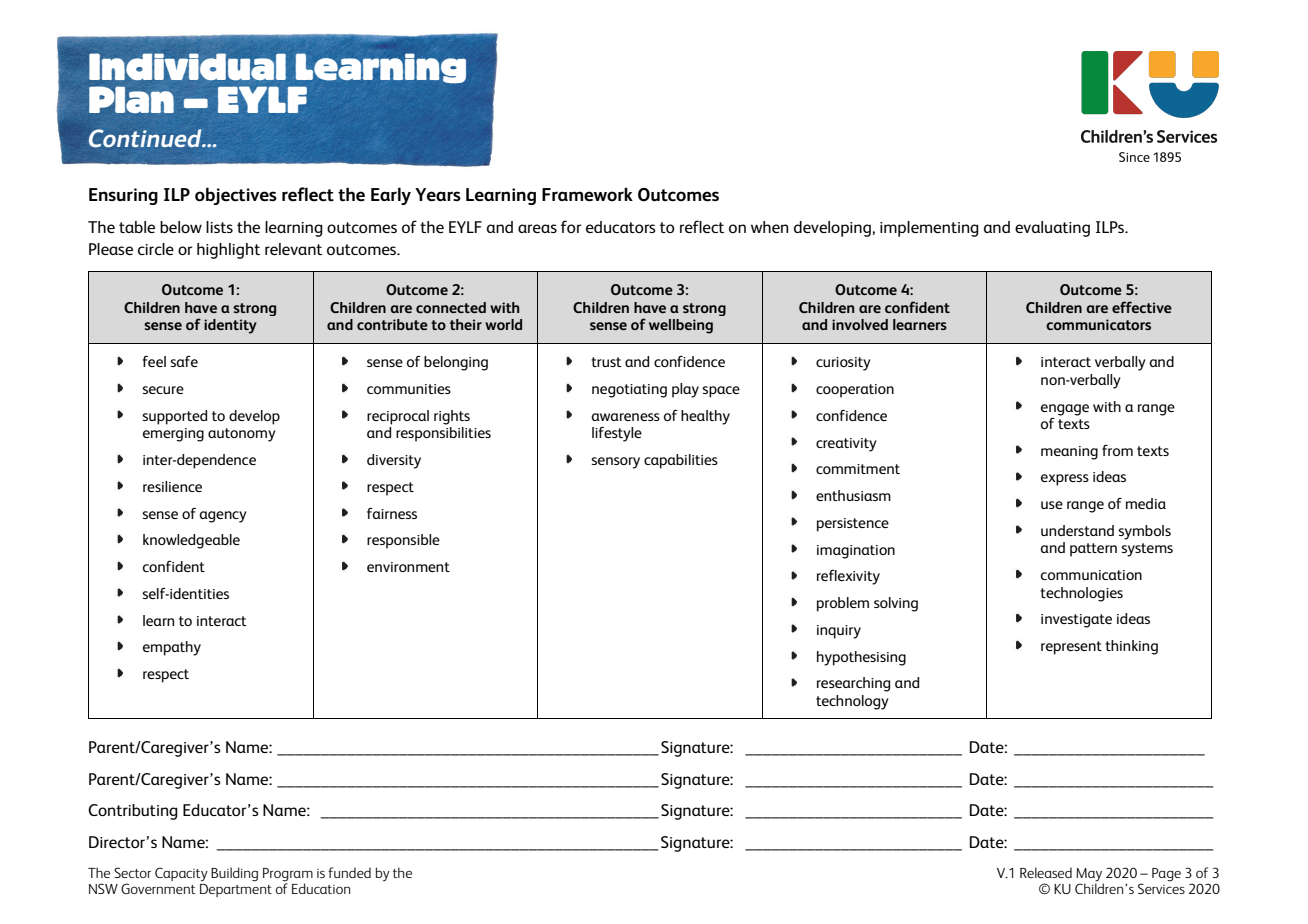 The height and width of the page is (924, 1308). I want to click on evaluating, so click(1052, 229).
